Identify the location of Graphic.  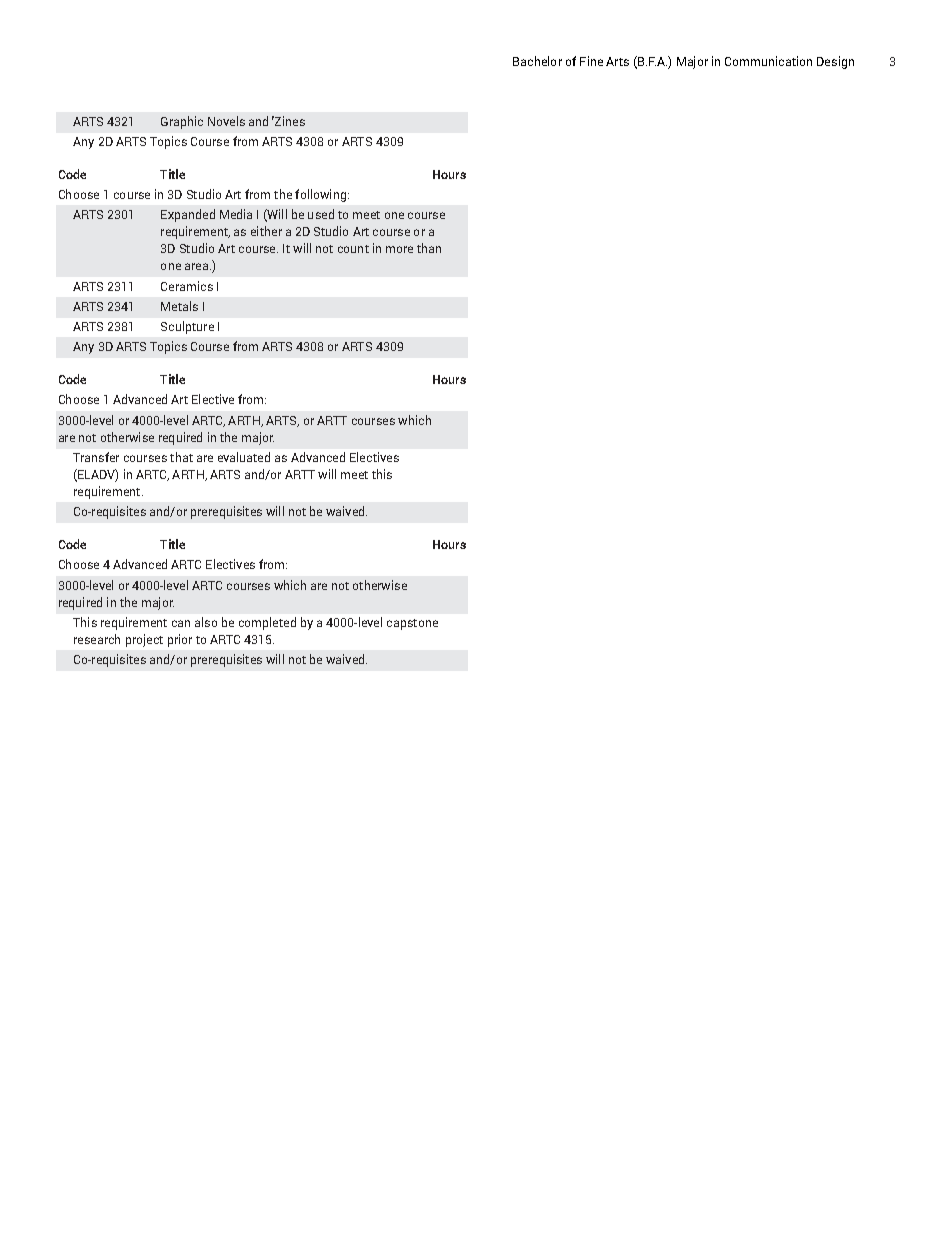
(182, 122).
